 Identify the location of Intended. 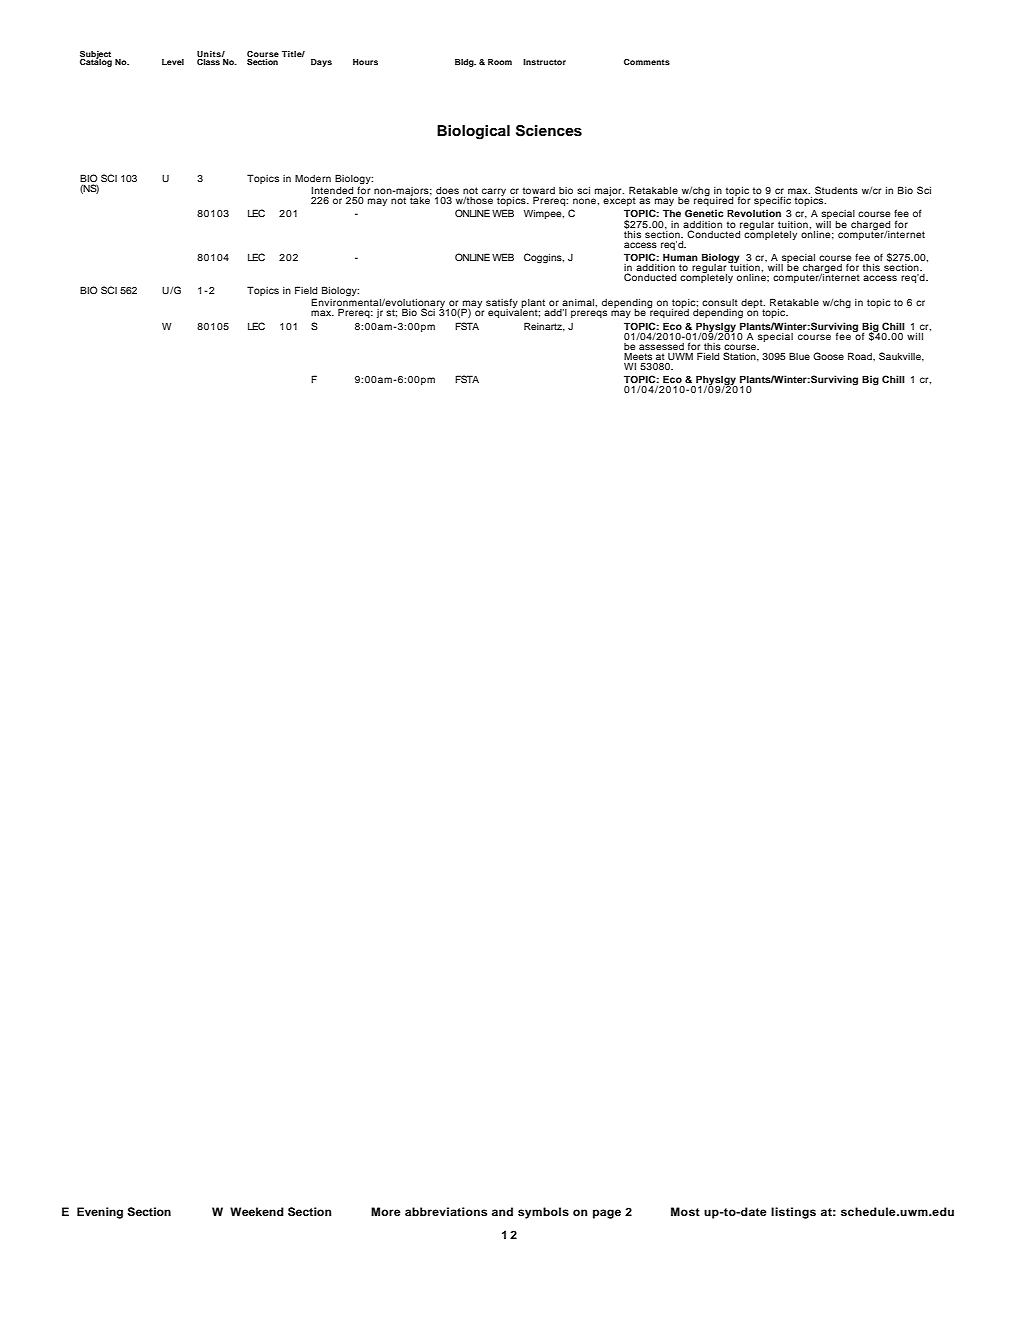
(332, 190).
